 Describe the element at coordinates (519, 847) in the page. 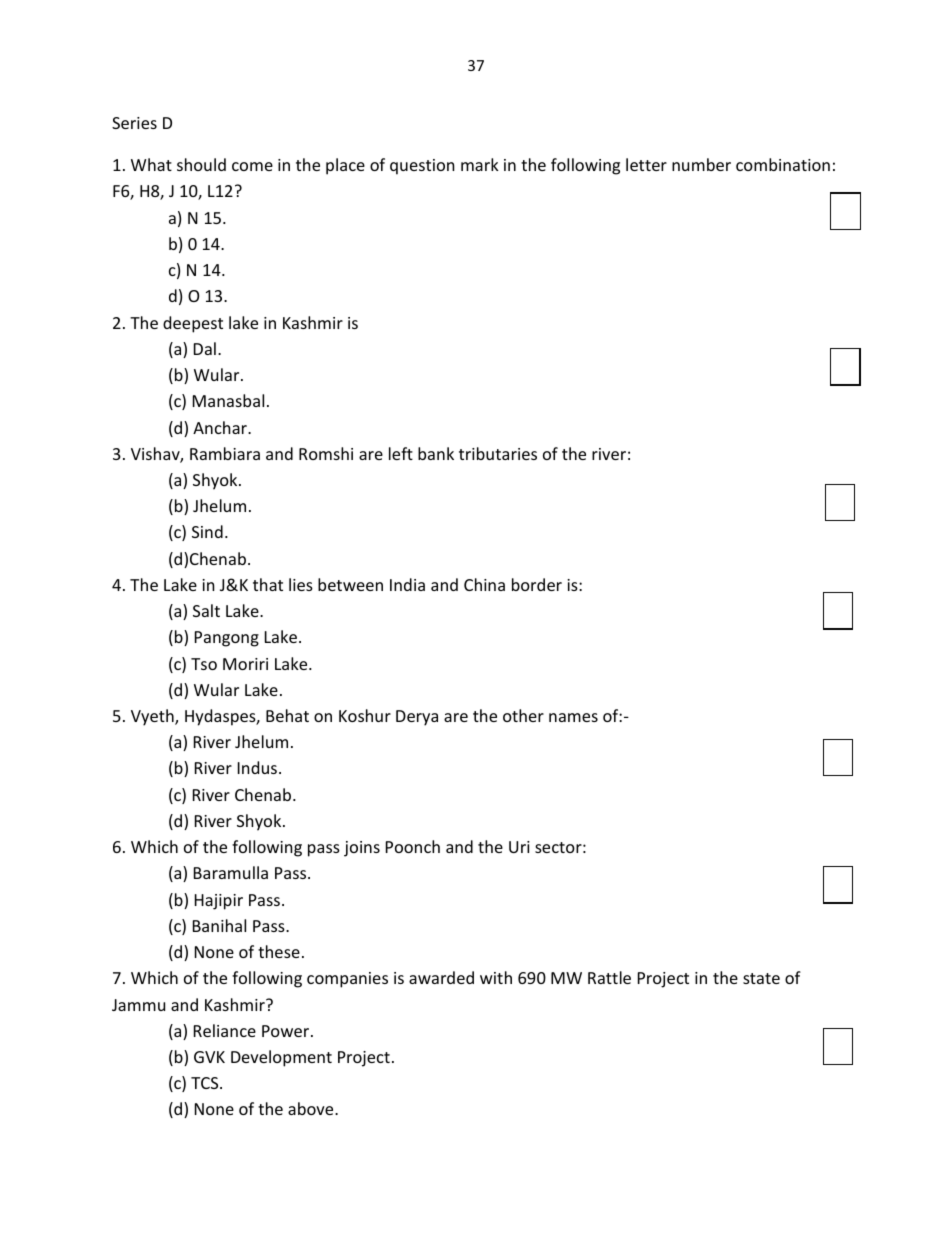

I see `Uri` at that location.
